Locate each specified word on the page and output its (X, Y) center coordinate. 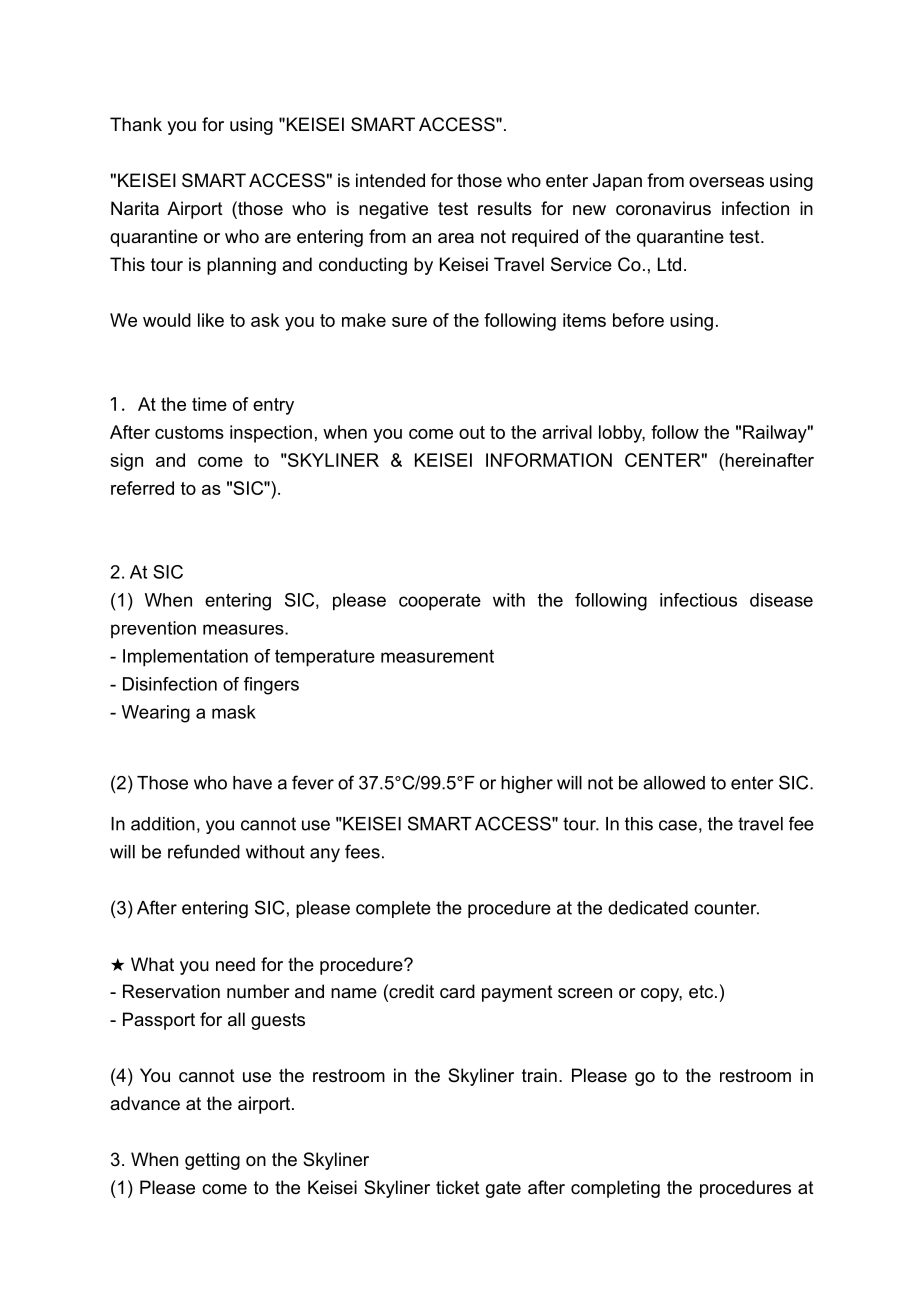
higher (527, 784)
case (678, 825)
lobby (622, 434)
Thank (136, 124)
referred (142, 488)
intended (390, 180)
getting (212, 1161)
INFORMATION (549, 460)
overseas (726, 182)
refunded (204, 851)
